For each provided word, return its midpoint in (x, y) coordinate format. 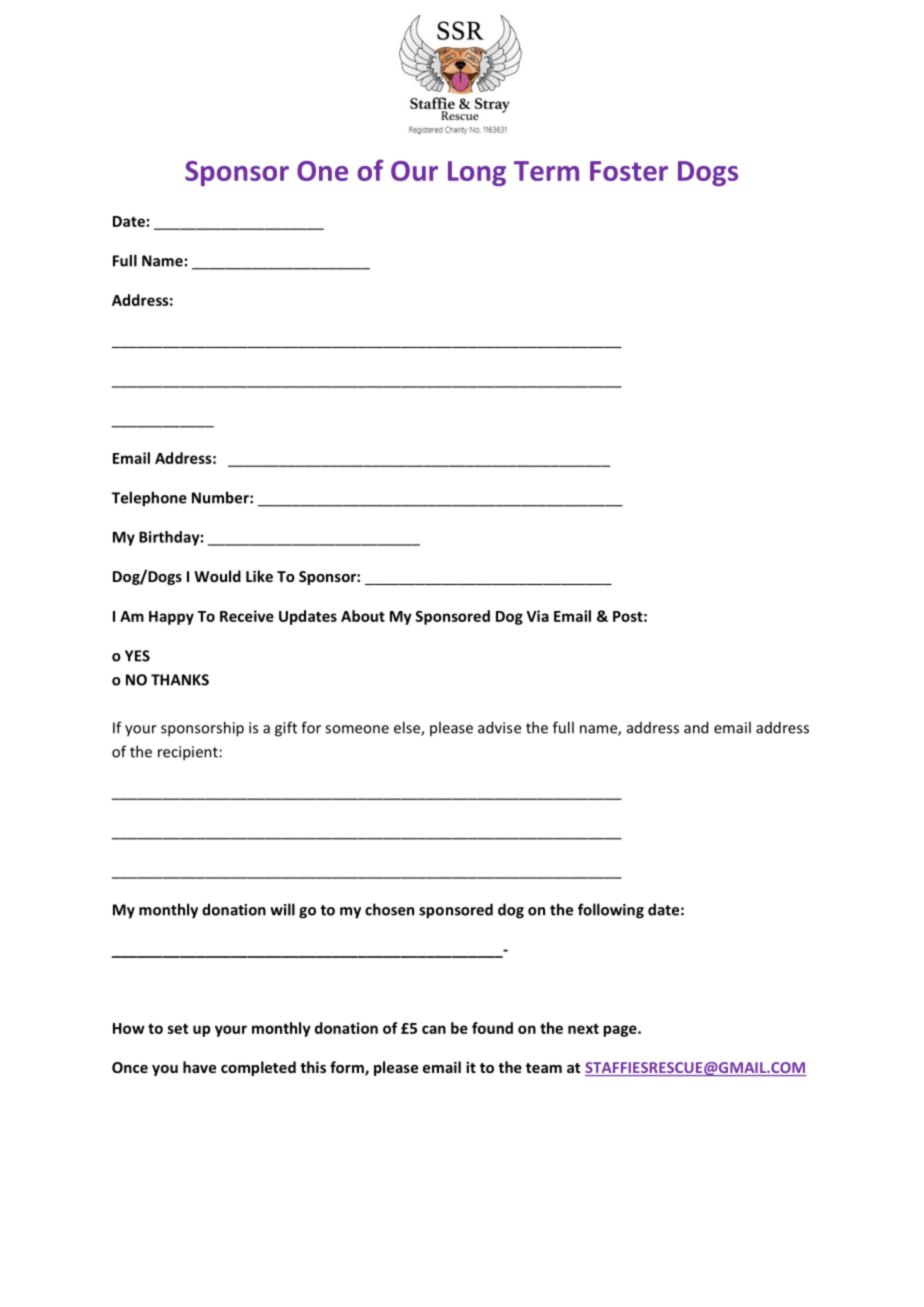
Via (537, 616)
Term (546, 171)
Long (477, 173)
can (434, 1029)
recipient (188, 753)
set (178, 1029)
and (696, 727)
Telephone (149, 499)
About (363, 616)
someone (357, 729)
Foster (629, 171)
